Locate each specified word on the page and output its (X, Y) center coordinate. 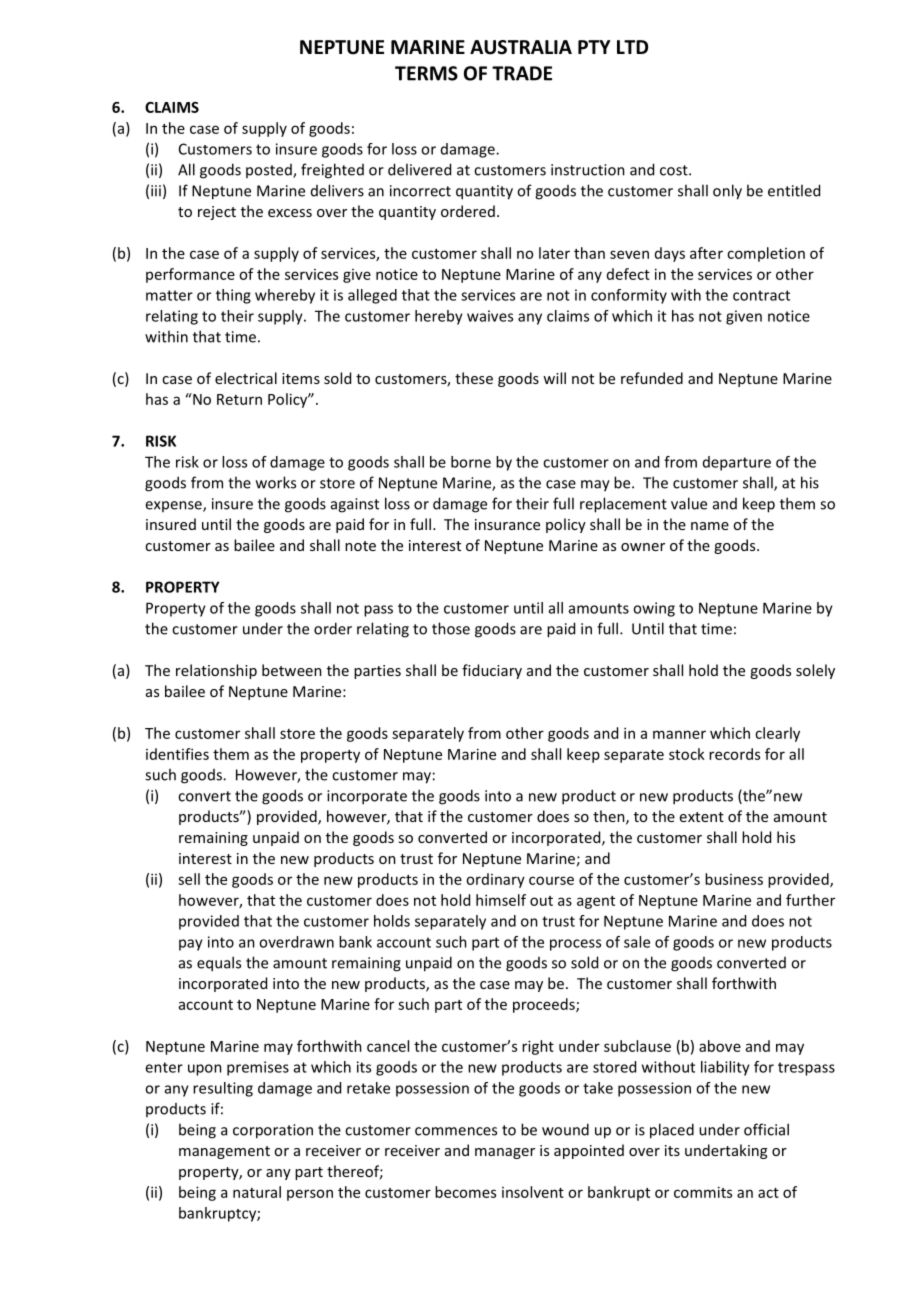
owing (654, 609)
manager (505, 1153)
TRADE (522, 73)
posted (270, 171)
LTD (632, 47)
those (451, 628)
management (224, 1152)
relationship (216, 671)
